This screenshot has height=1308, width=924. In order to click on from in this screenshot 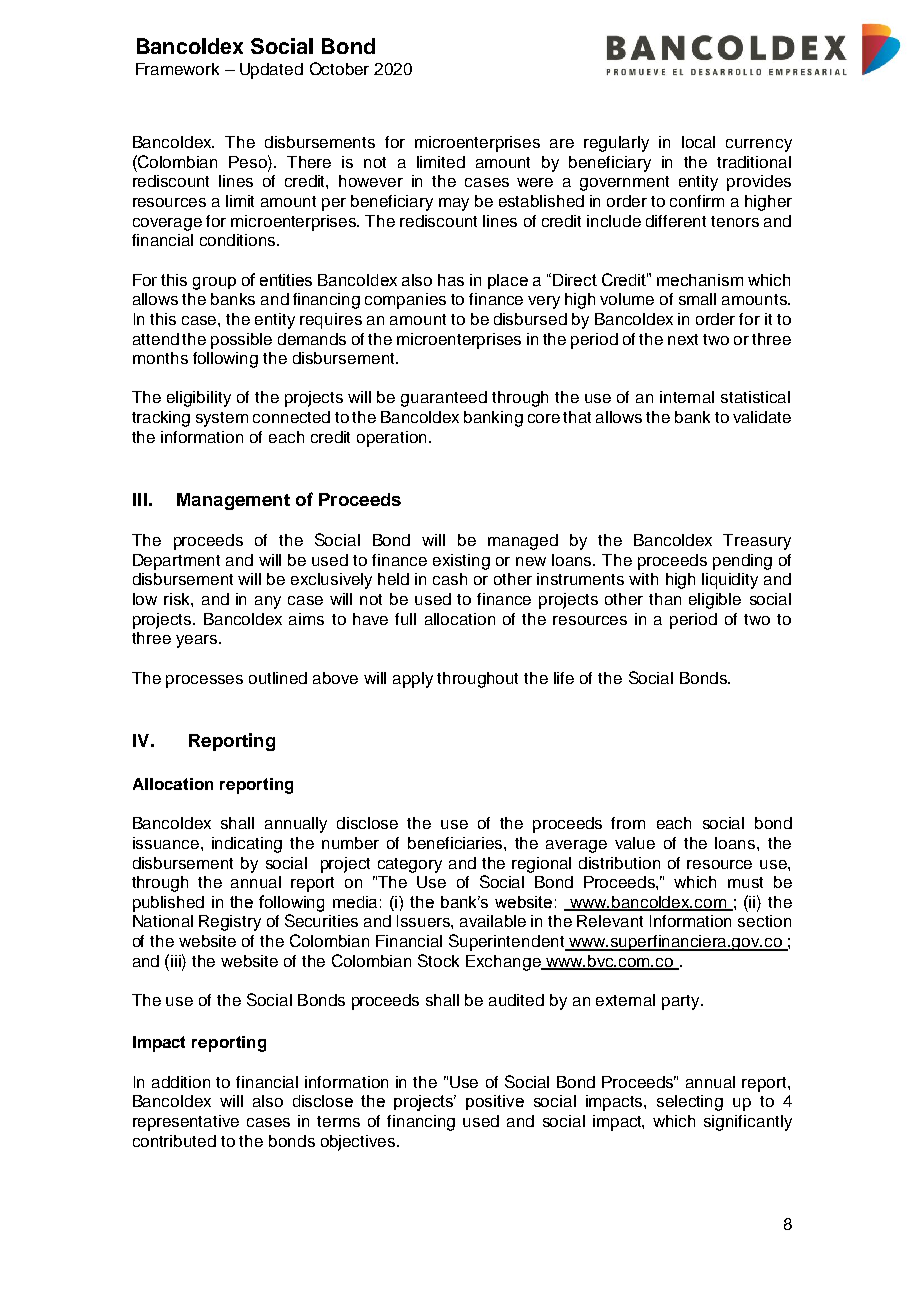, I will do `click(628, 823)`.
